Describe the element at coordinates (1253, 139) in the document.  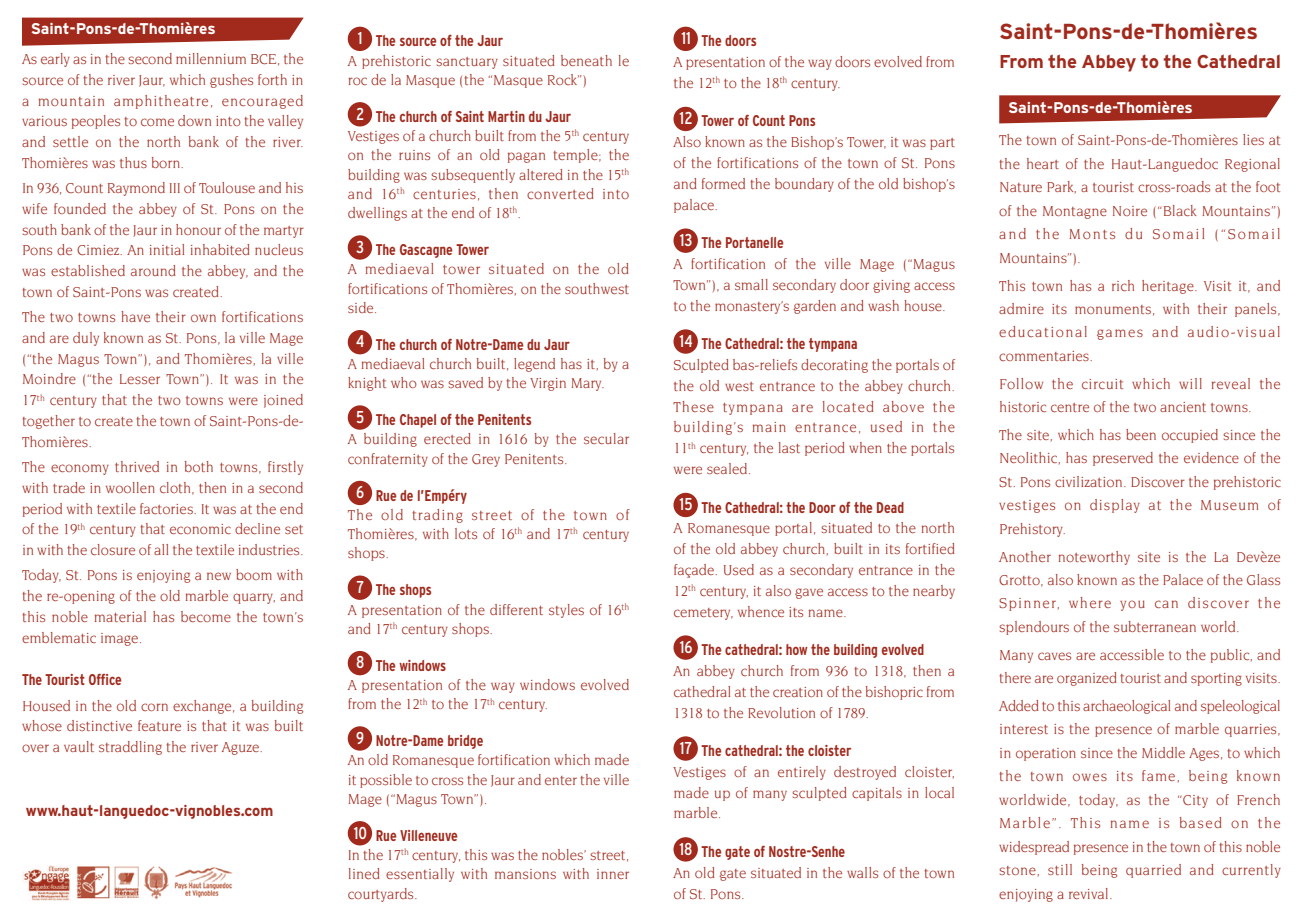
I see `lies` at that location.
